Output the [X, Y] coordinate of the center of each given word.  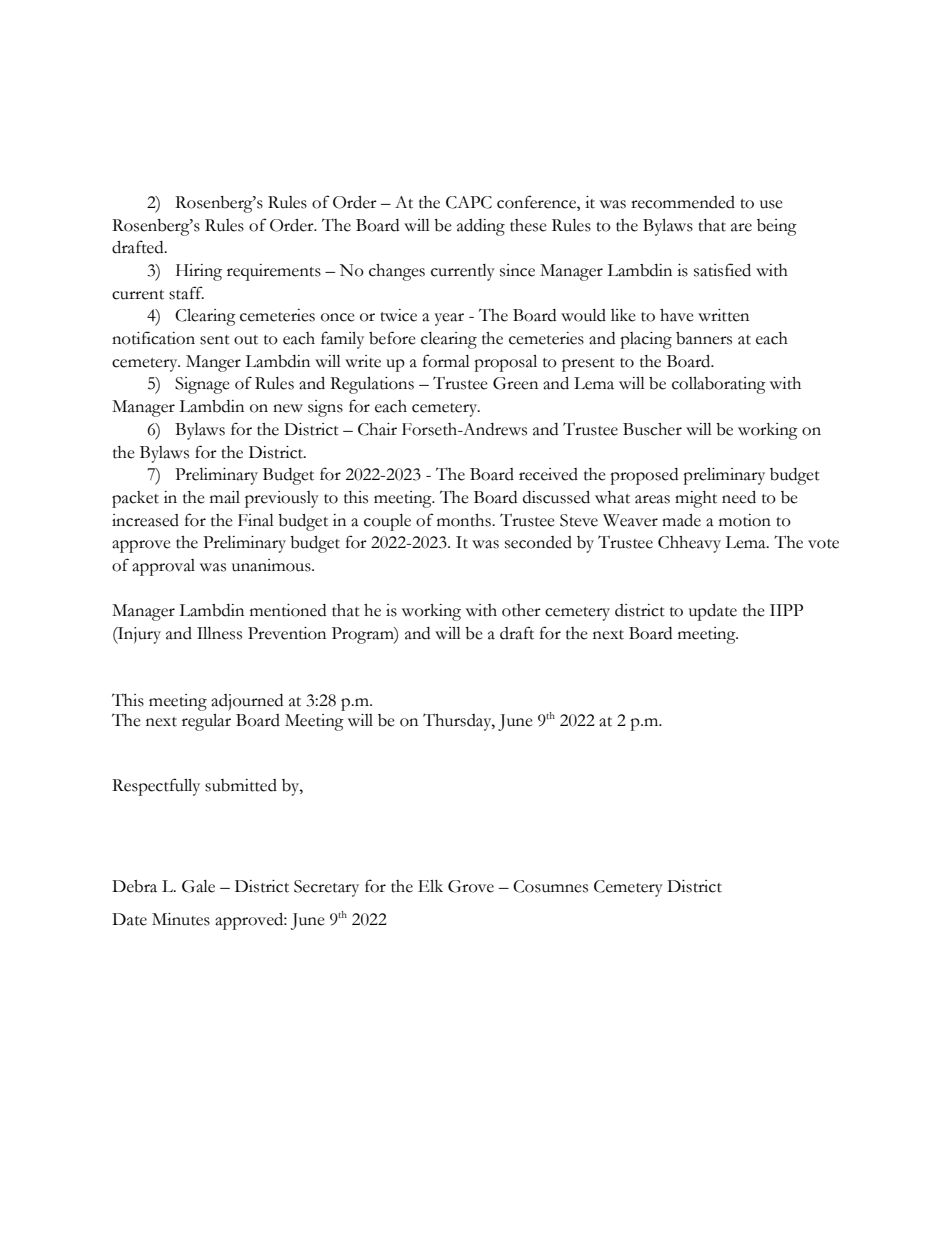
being [777, 227]
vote [823, 544]
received [548, 474]
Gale [198, 886]
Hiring [199, 272]
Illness [219, 633]
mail [225, 497]
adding [481, 227]
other [521, 610]
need [739, 497]
